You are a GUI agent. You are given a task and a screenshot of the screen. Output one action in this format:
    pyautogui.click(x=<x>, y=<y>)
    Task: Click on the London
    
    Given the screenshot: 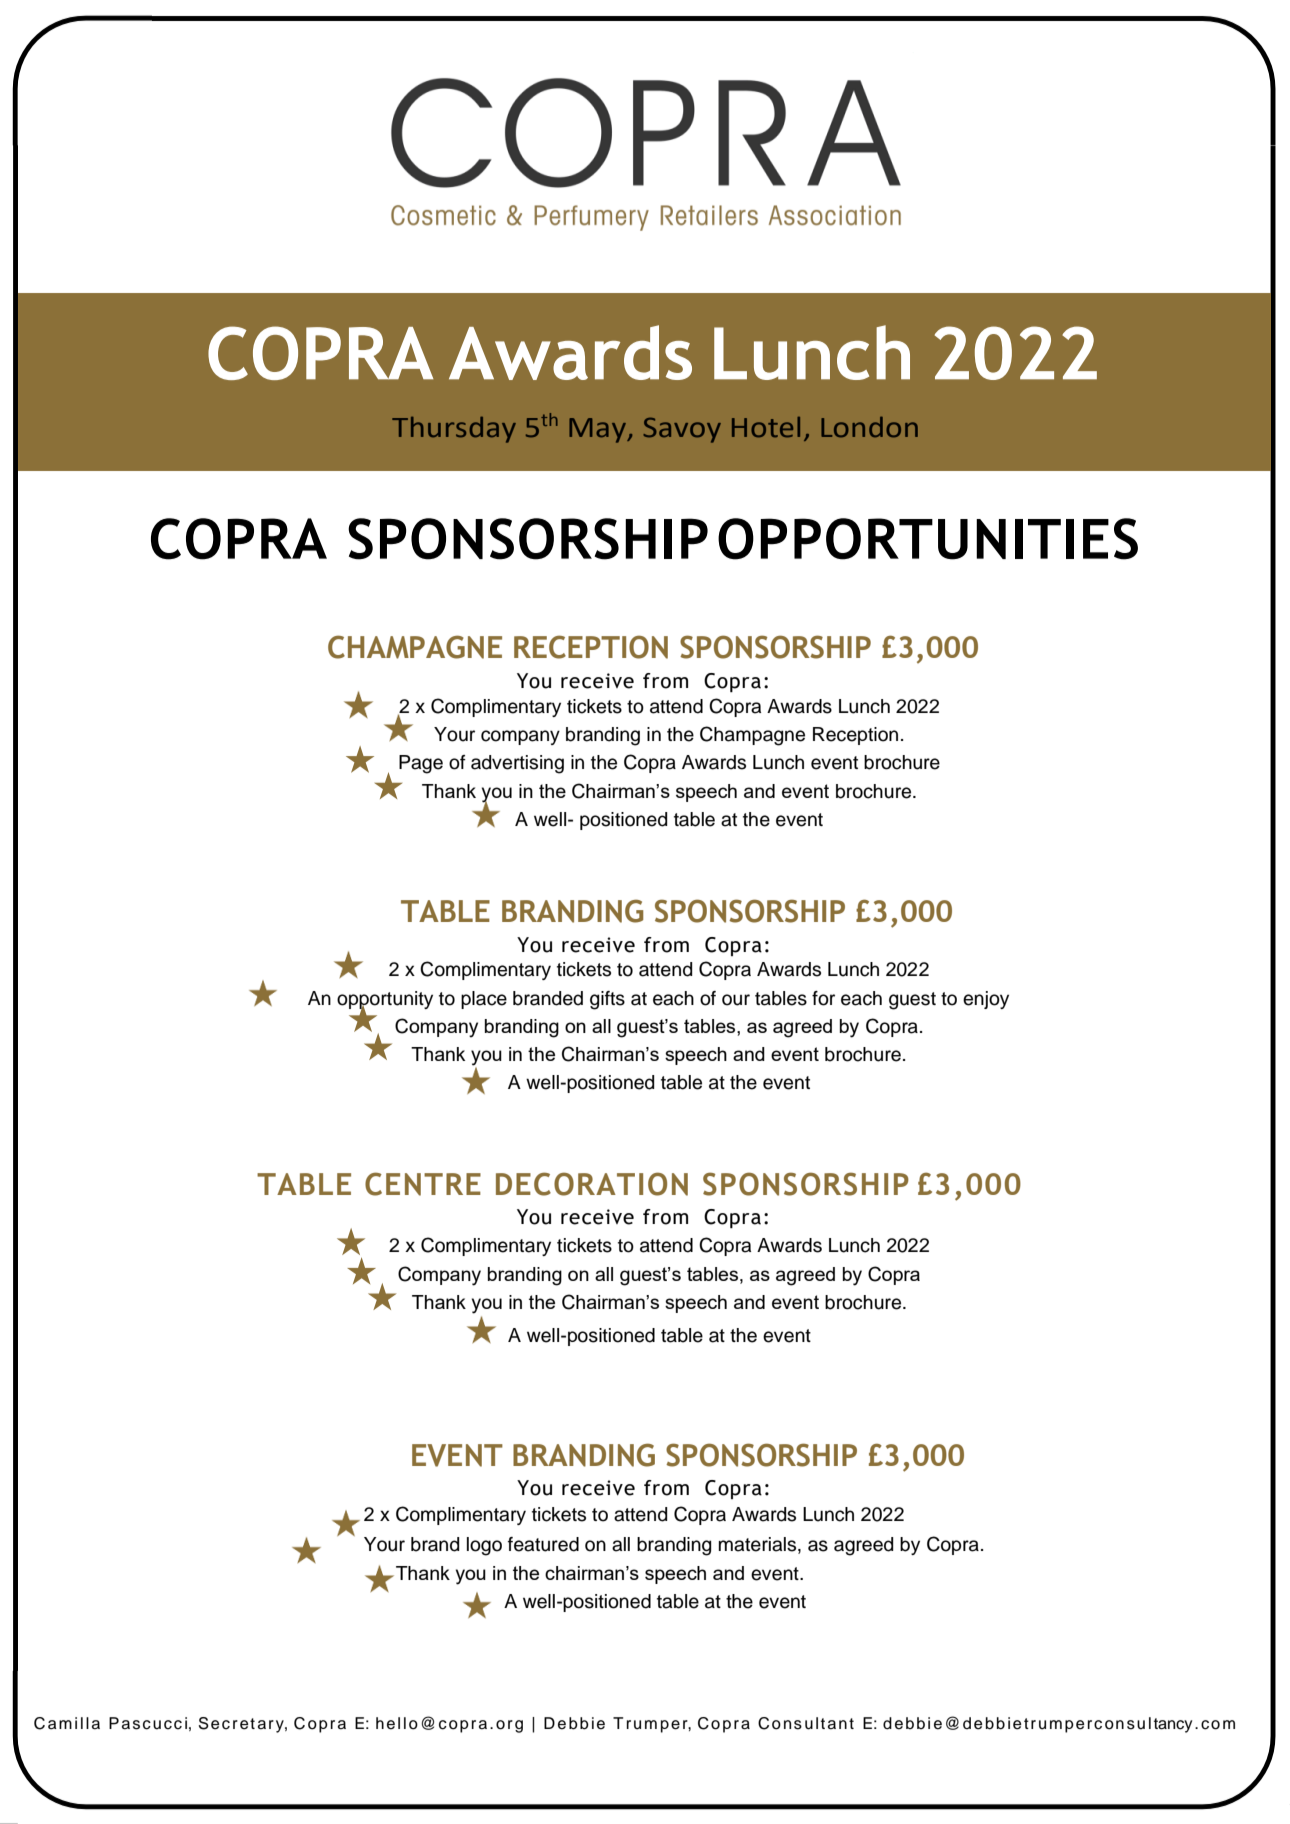 What is the action you would take?
    pyautogui.click(x=869, y=427)
